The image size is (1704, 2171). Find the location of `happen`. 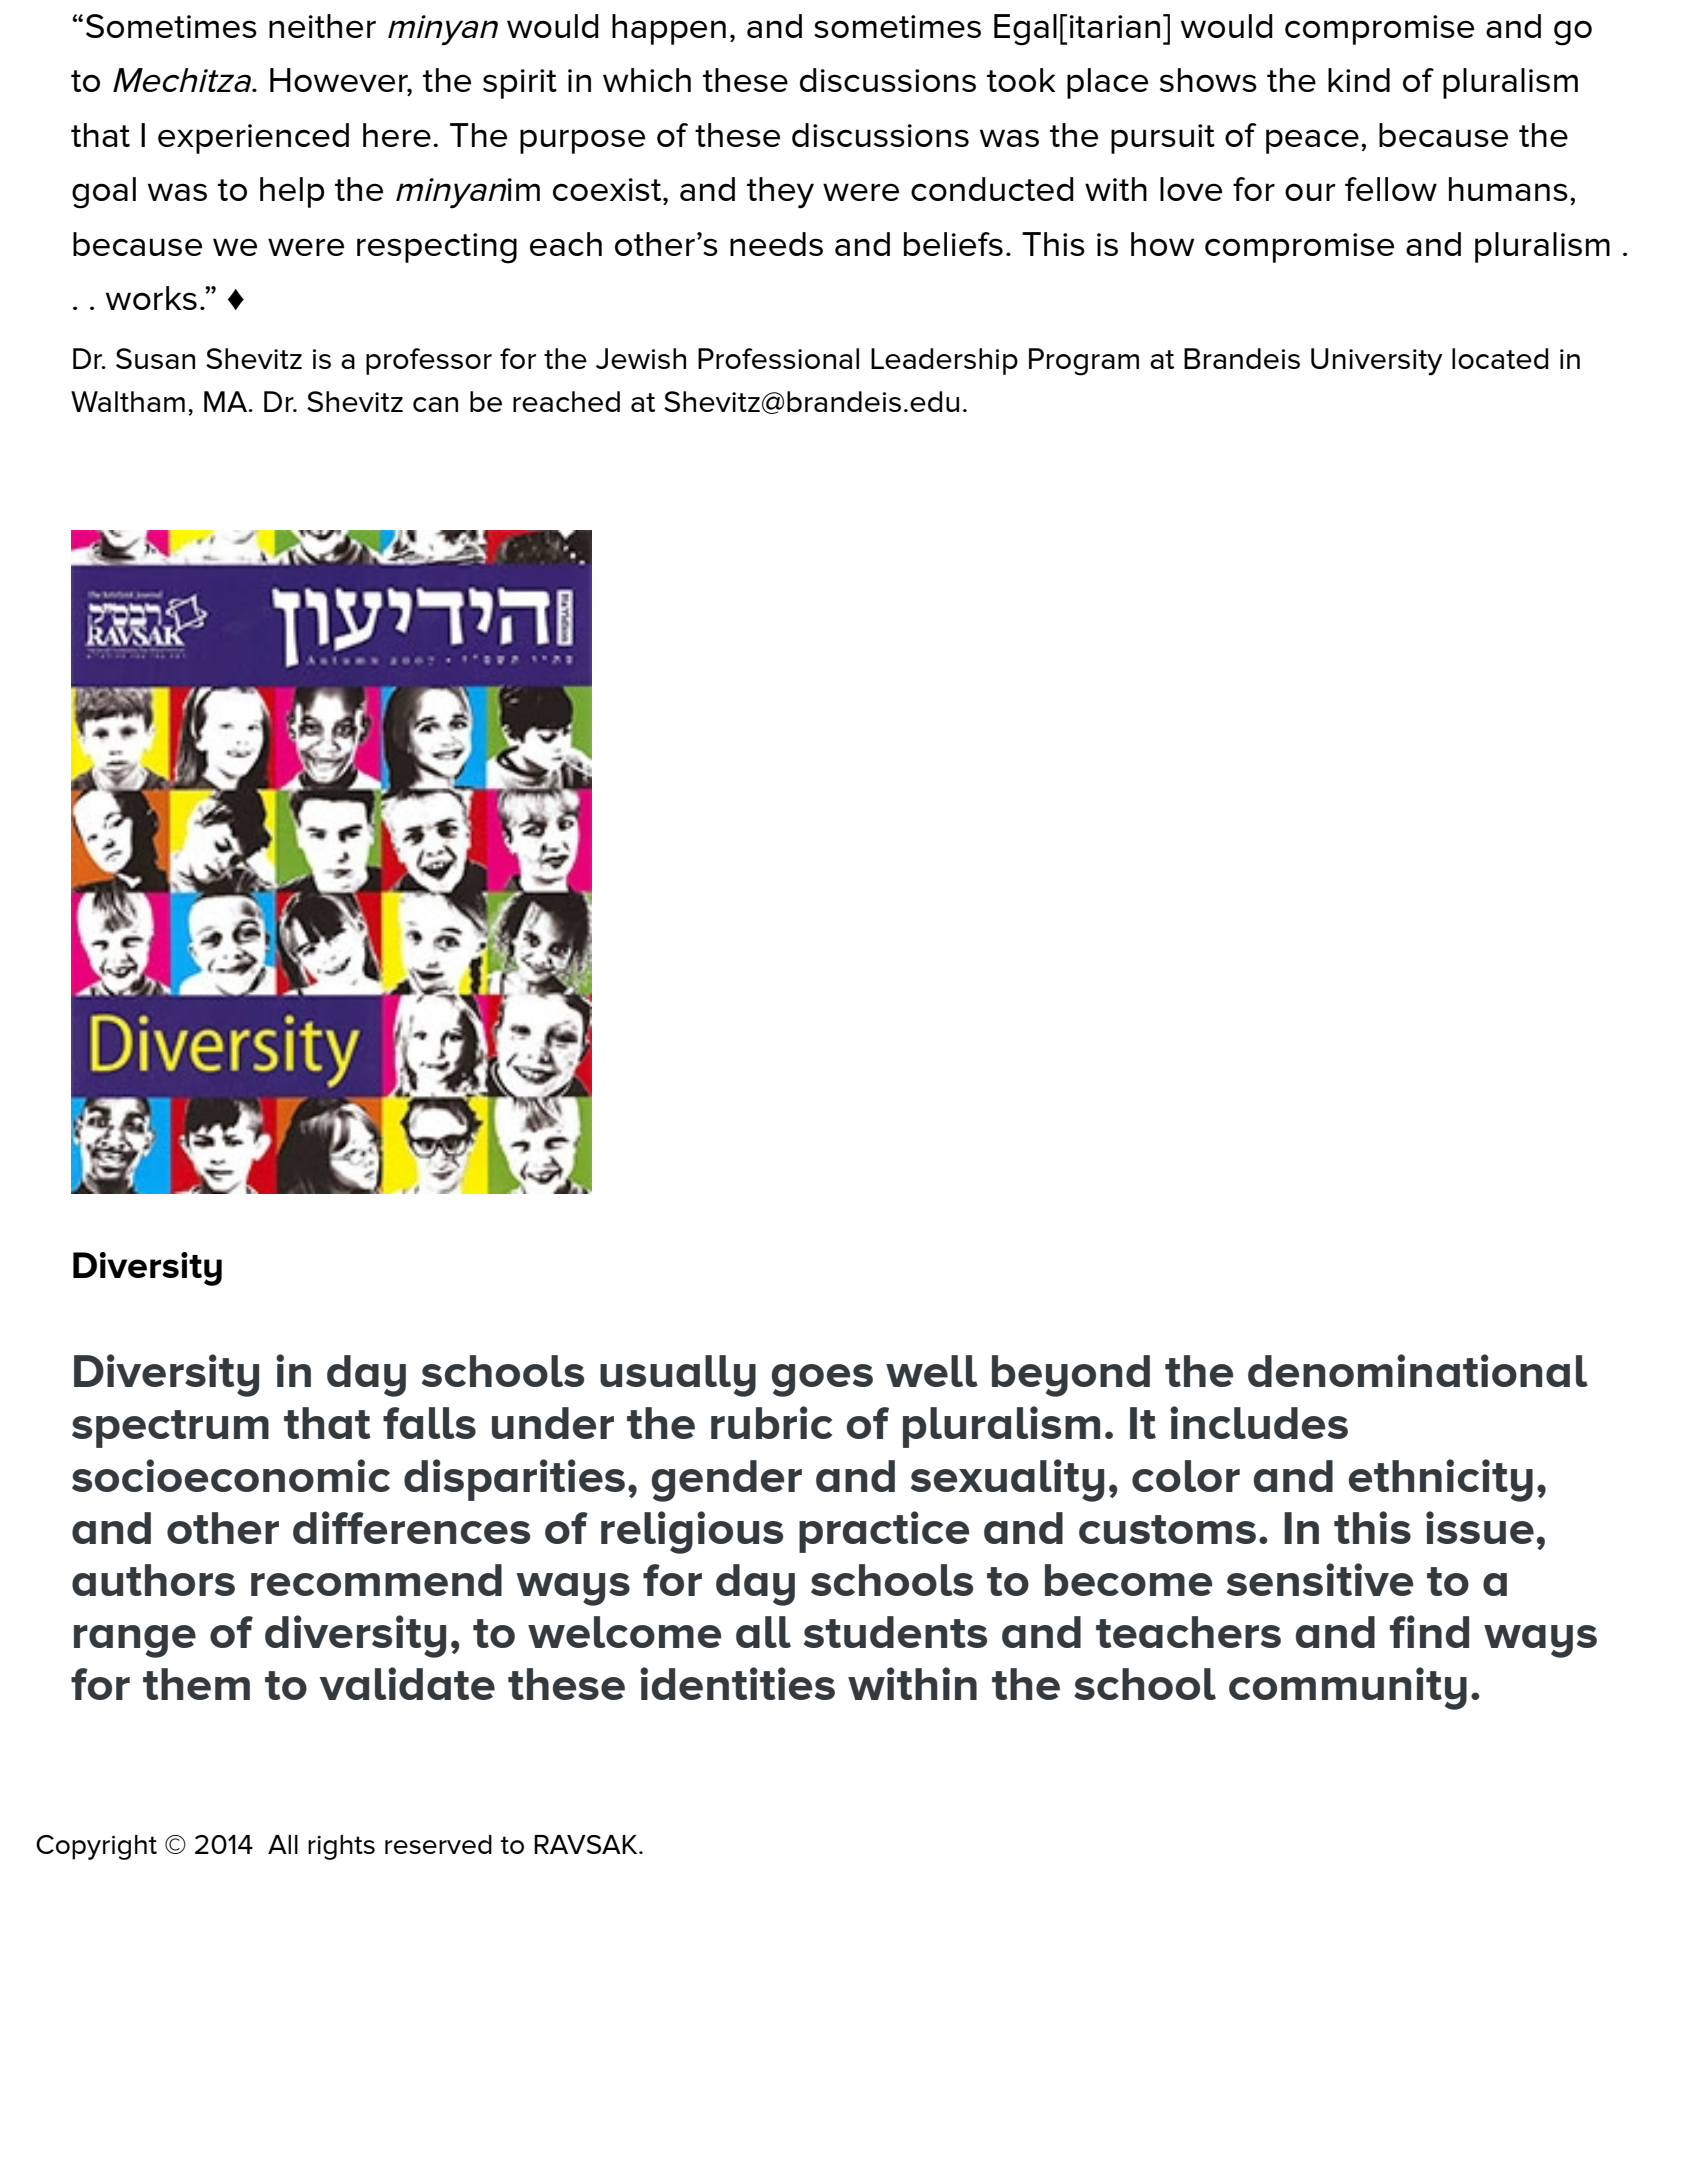

happen is located at coordinates (669, 29).
